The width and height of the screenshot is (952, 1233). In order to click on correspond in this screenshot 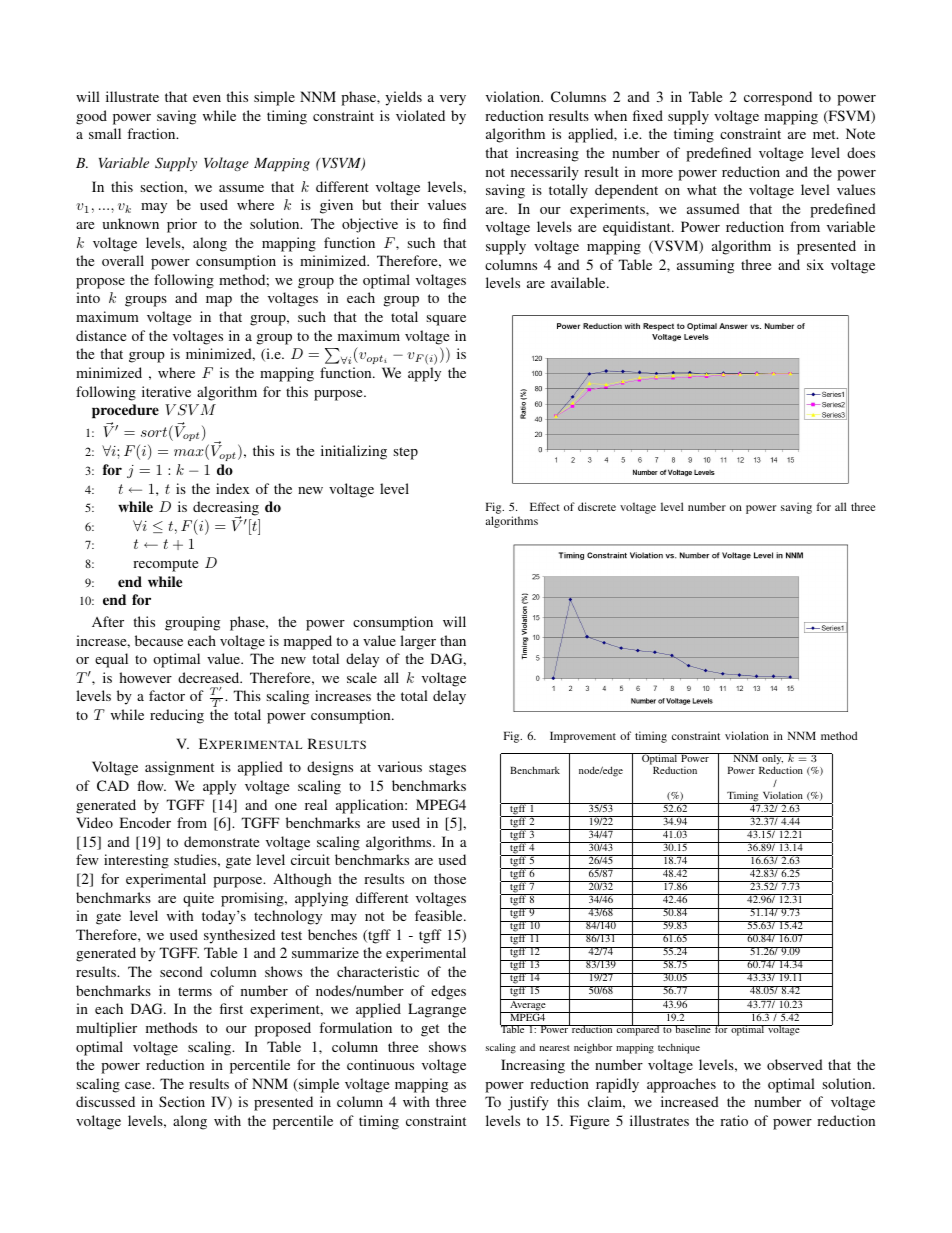, I will do `click(778, 98)`.
